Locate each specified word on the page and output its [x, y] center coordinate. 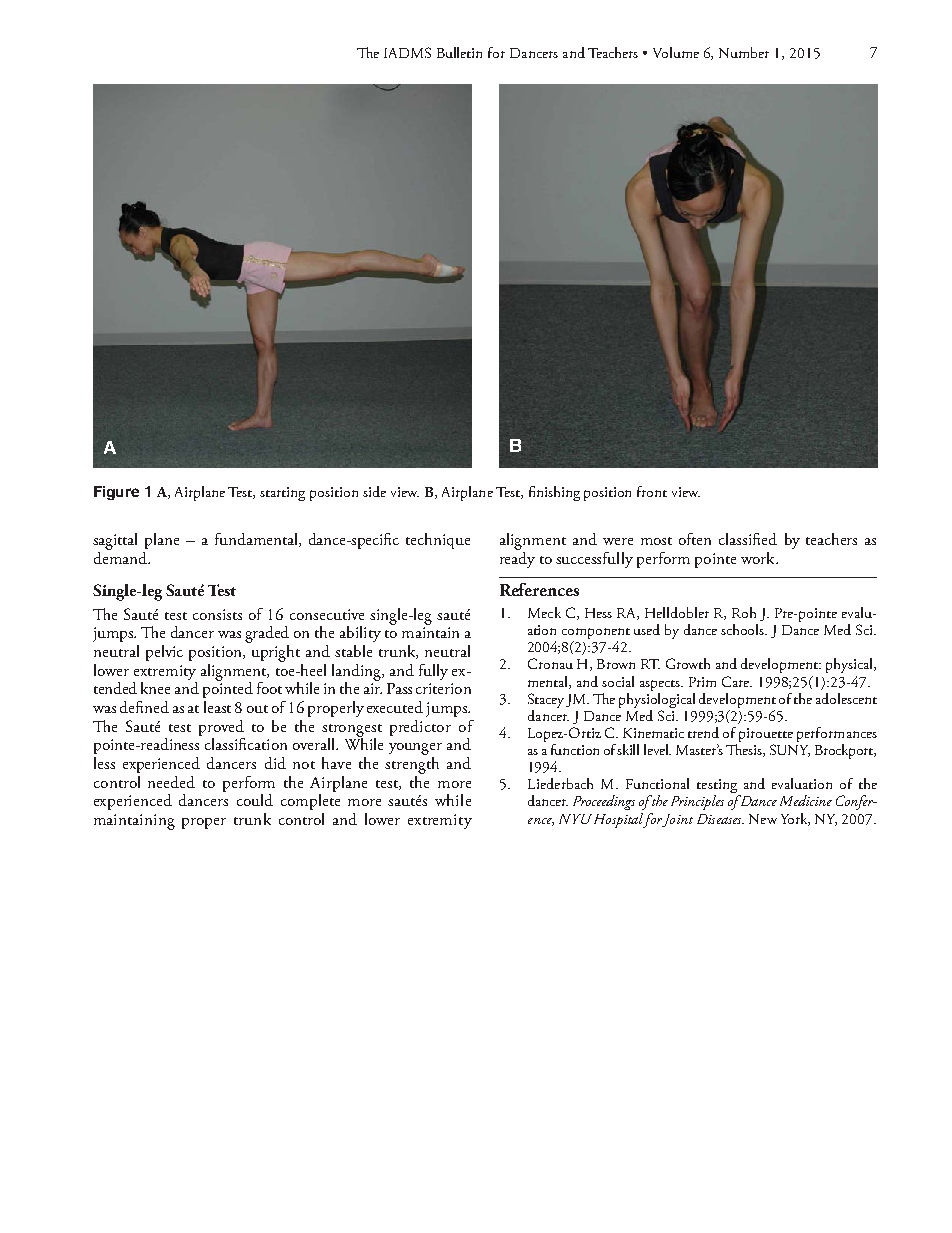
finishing [554, 493]
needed [171, 782]
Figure [116, 493]
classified [748, 539]
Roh [744, 612]
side [374, 491]
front [652, 491]
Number [744, 52]
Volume [676, 52]
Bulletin [459, 52]
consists [217, 614]
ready [517, 558]
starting [282, 494]
